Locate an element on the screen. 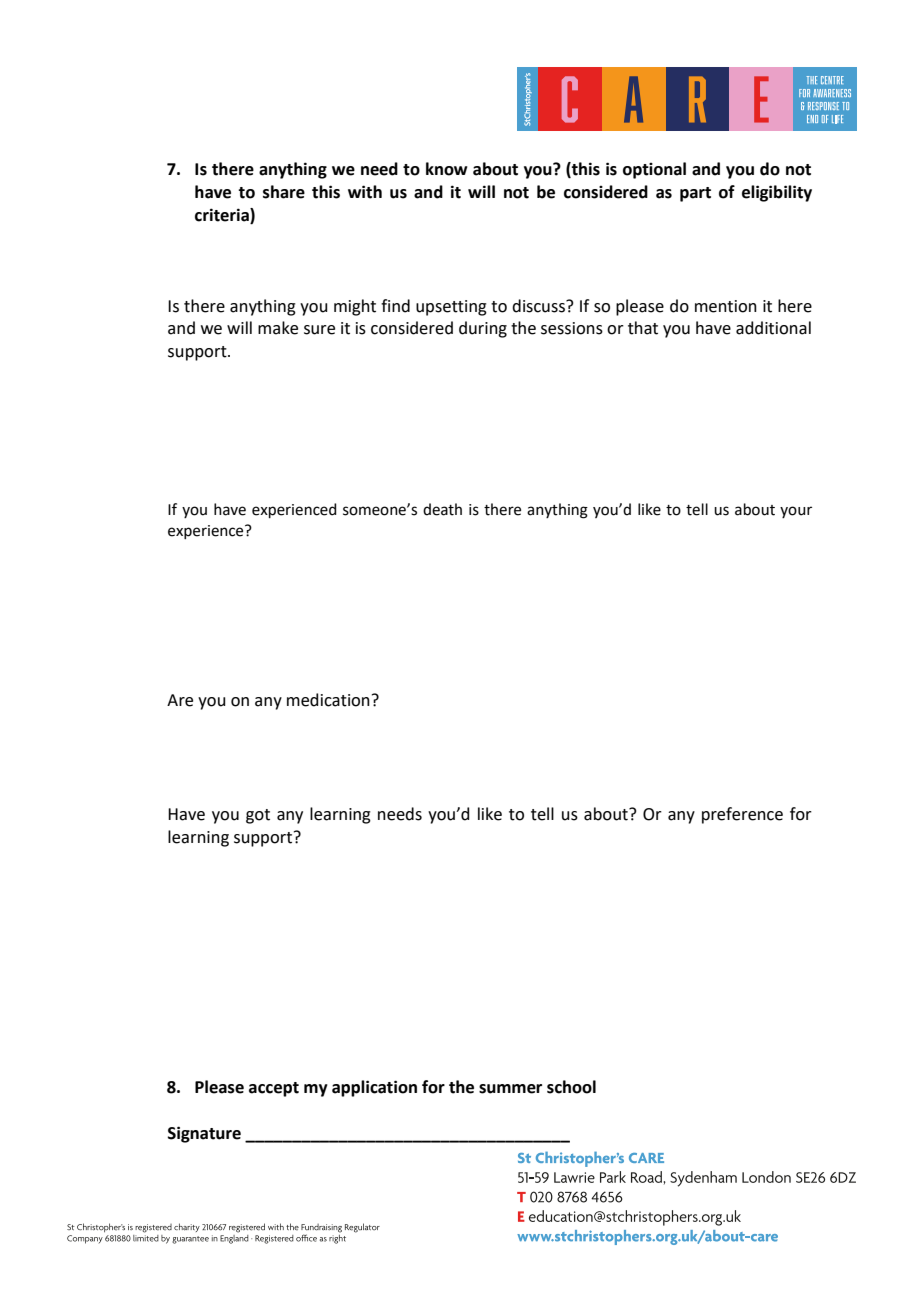 Image resolution: width=924 pixels, height=1308 pixels. share is located at coordinates (284, 192).
